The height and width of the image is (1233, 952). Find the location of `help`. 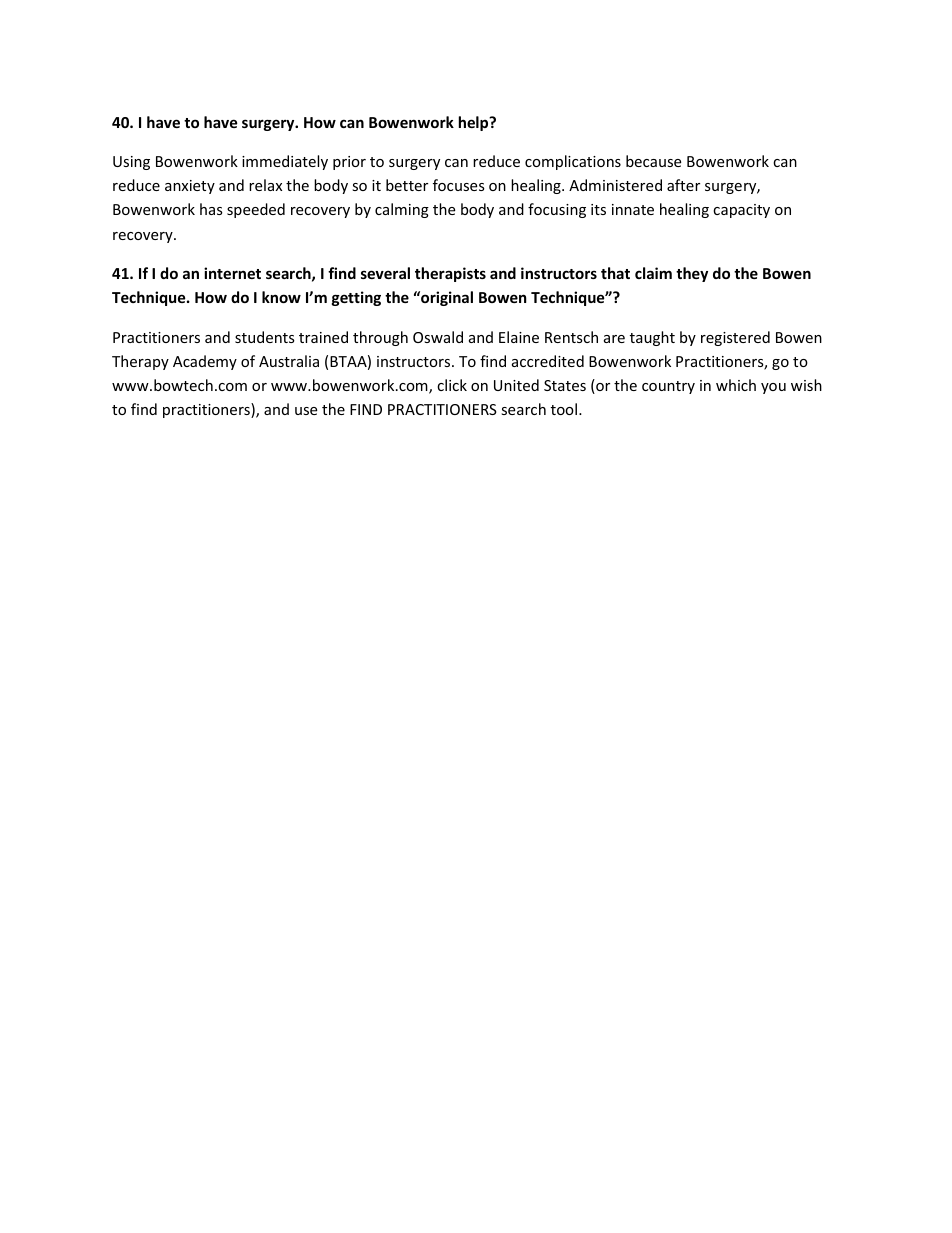

help is located at coordinates (475, 123).
